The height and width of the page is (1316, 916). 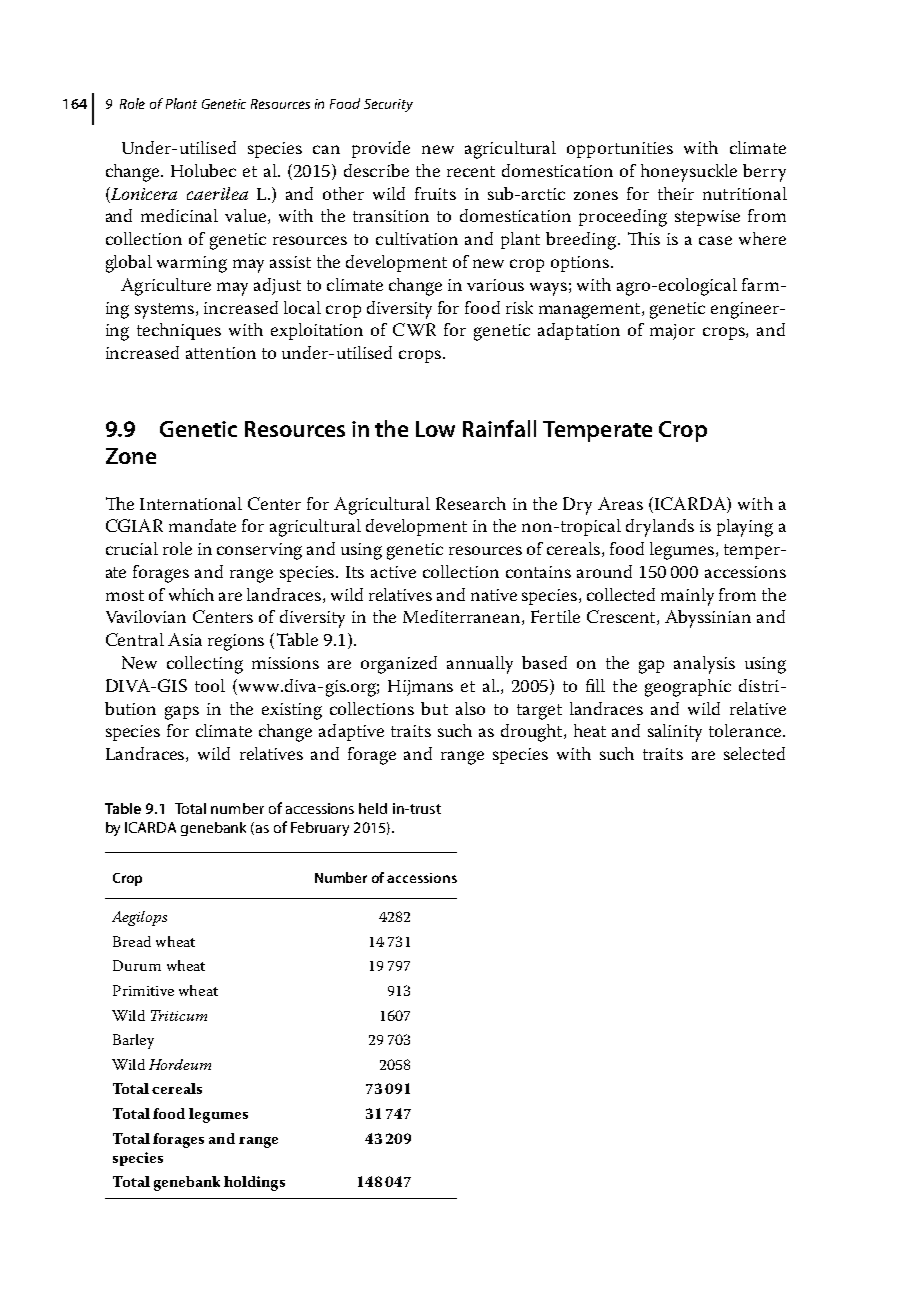 What do you see at coordinates (754, 753) in the page?
I see `selected` at bounding box center [754, 753].
